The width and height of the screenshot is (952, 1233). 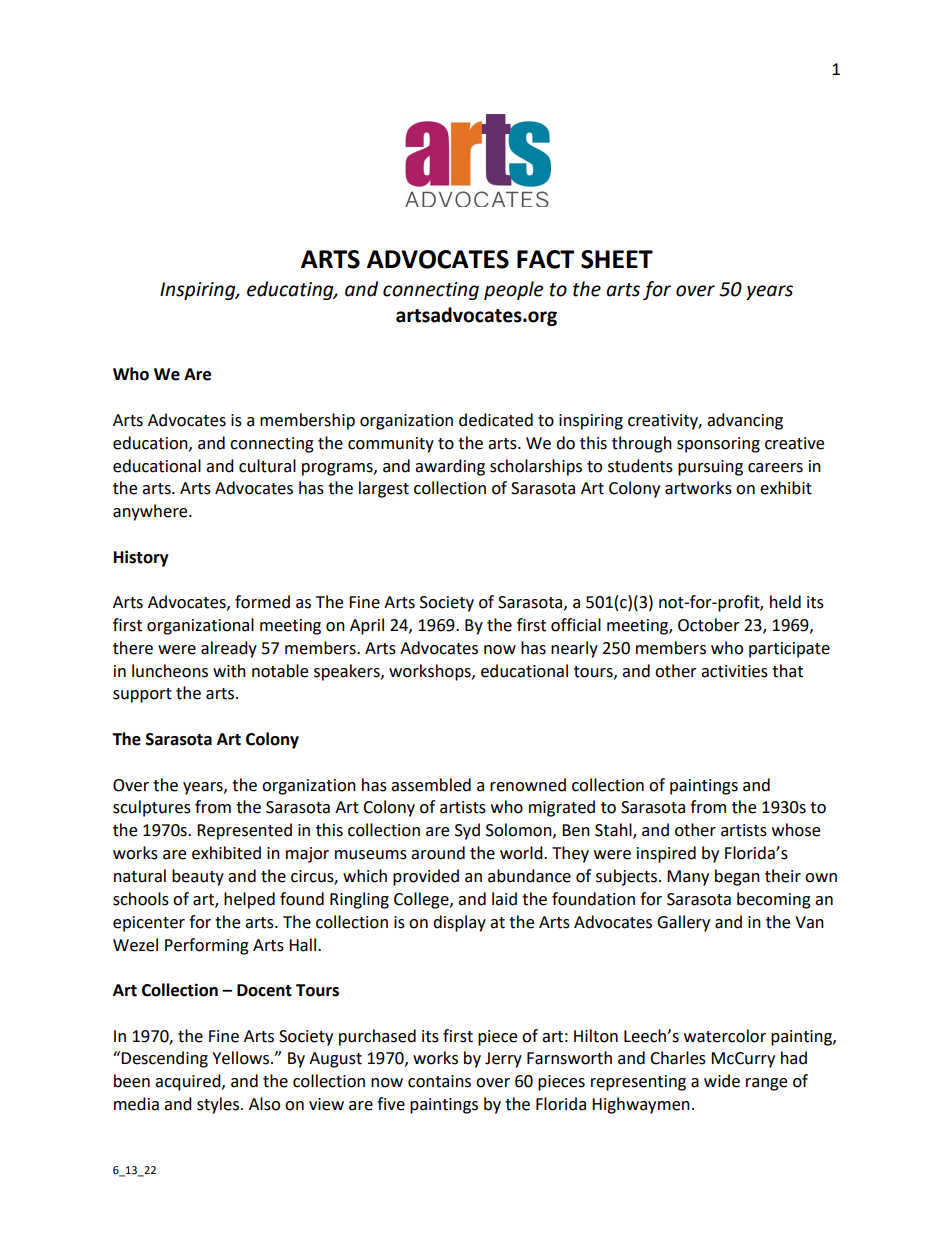 I want to click on assembled, so click(x=431, y=785).
